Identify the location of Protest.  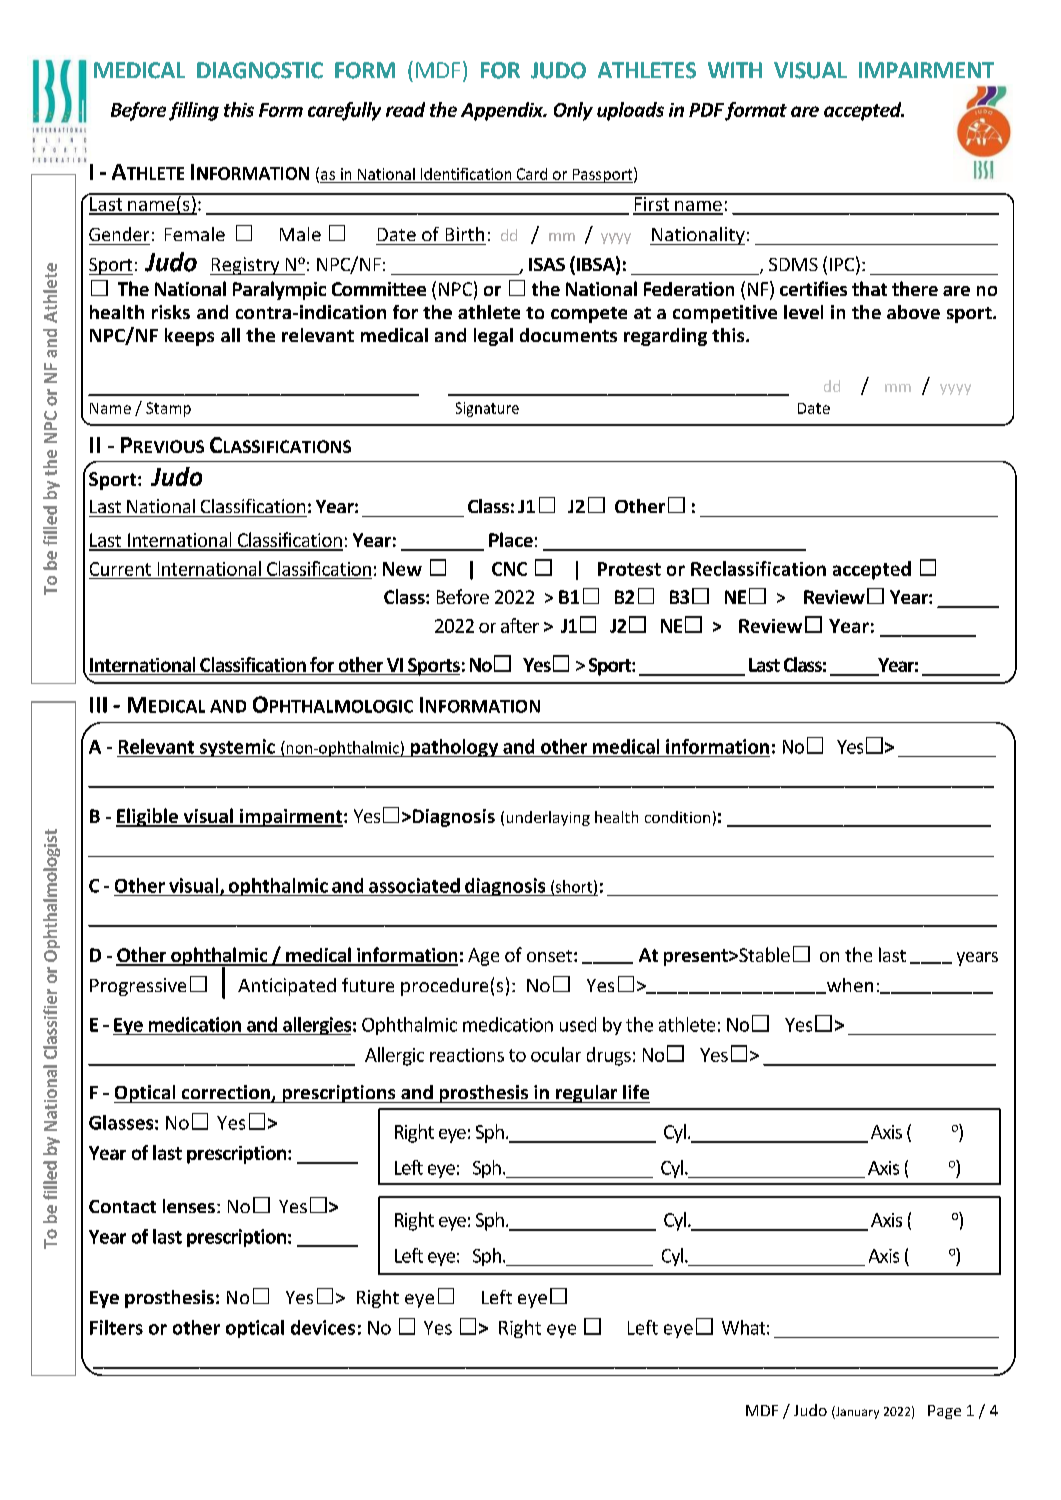
(629, 569).
